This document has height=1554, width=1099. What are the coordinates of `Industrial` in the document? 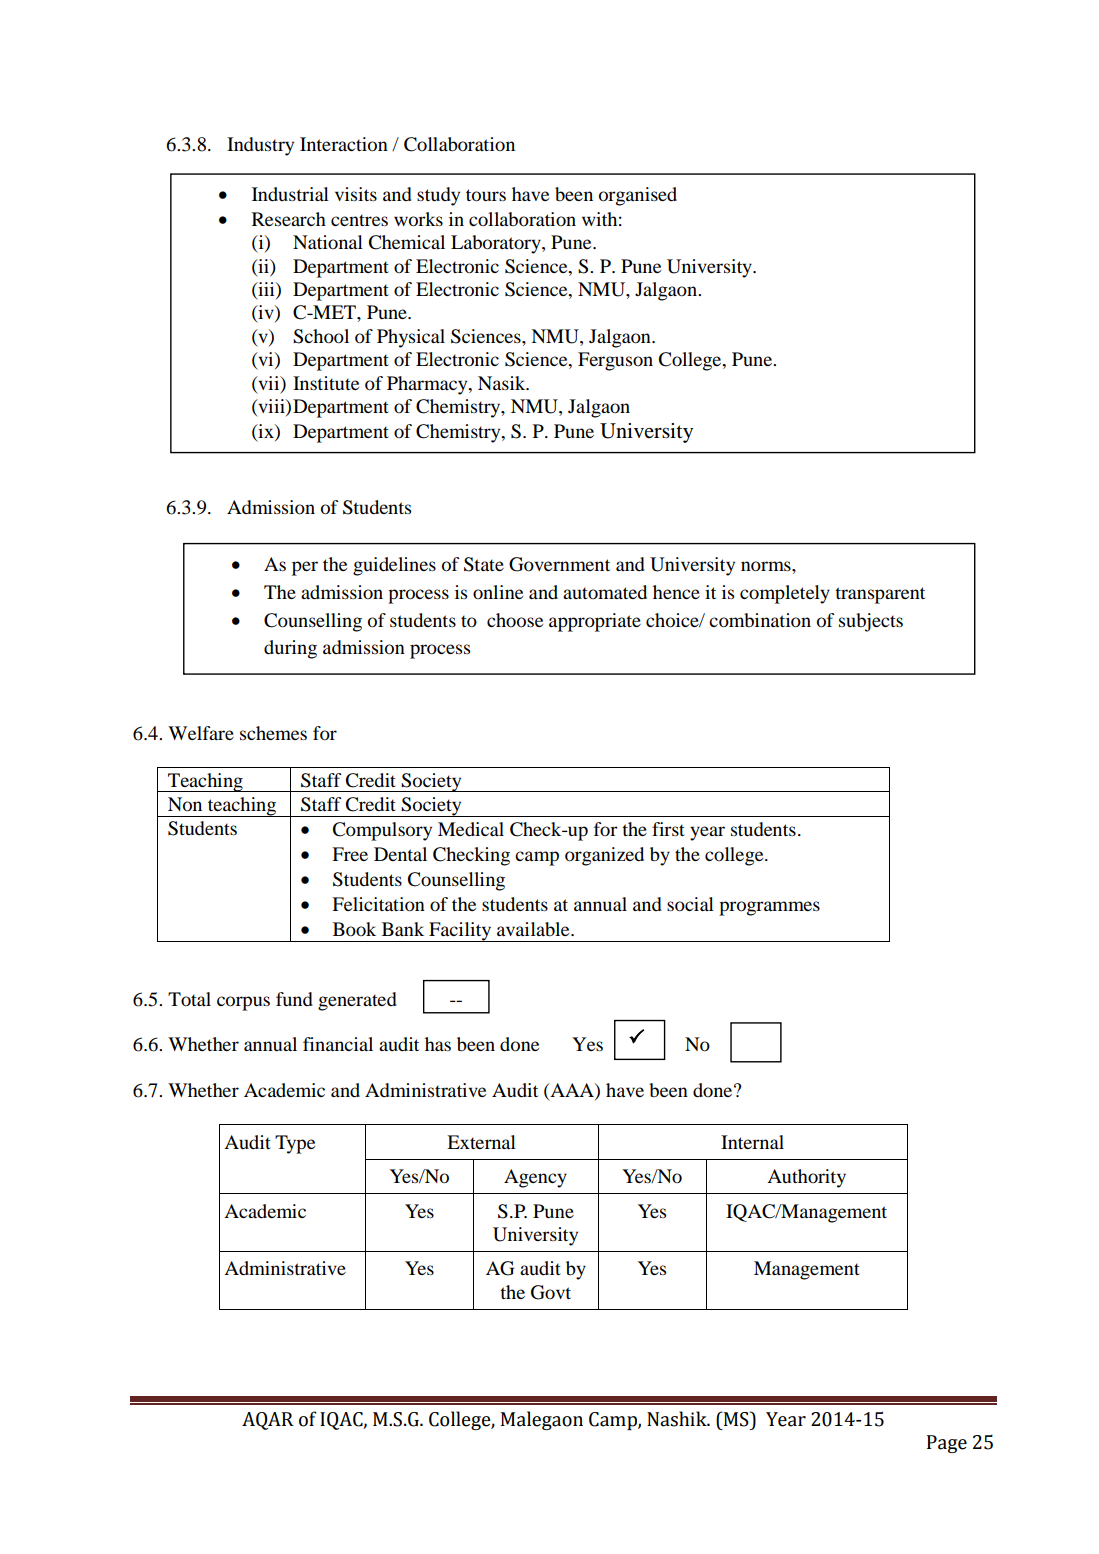 It's located at (290, 194).
